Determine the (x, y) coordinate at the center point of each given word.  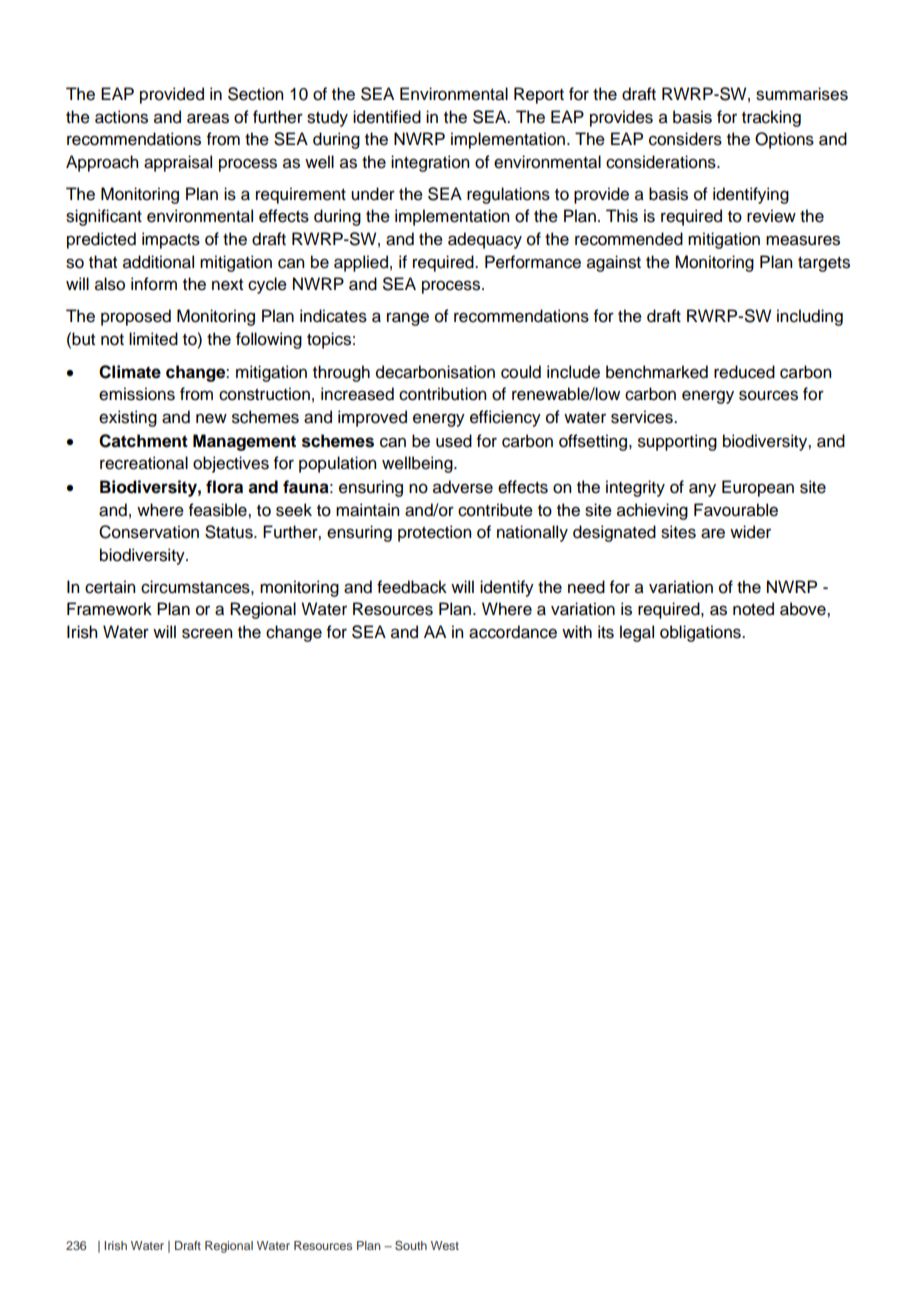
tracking (771, 118)
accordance (513, 632)
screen (207, 633)
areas (208, 118)
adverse (463, 487)
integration (430, 163)
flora (224, 487)
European (758, 488)
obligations (701, 633)
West (445, 1245)
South (411, 1245)
